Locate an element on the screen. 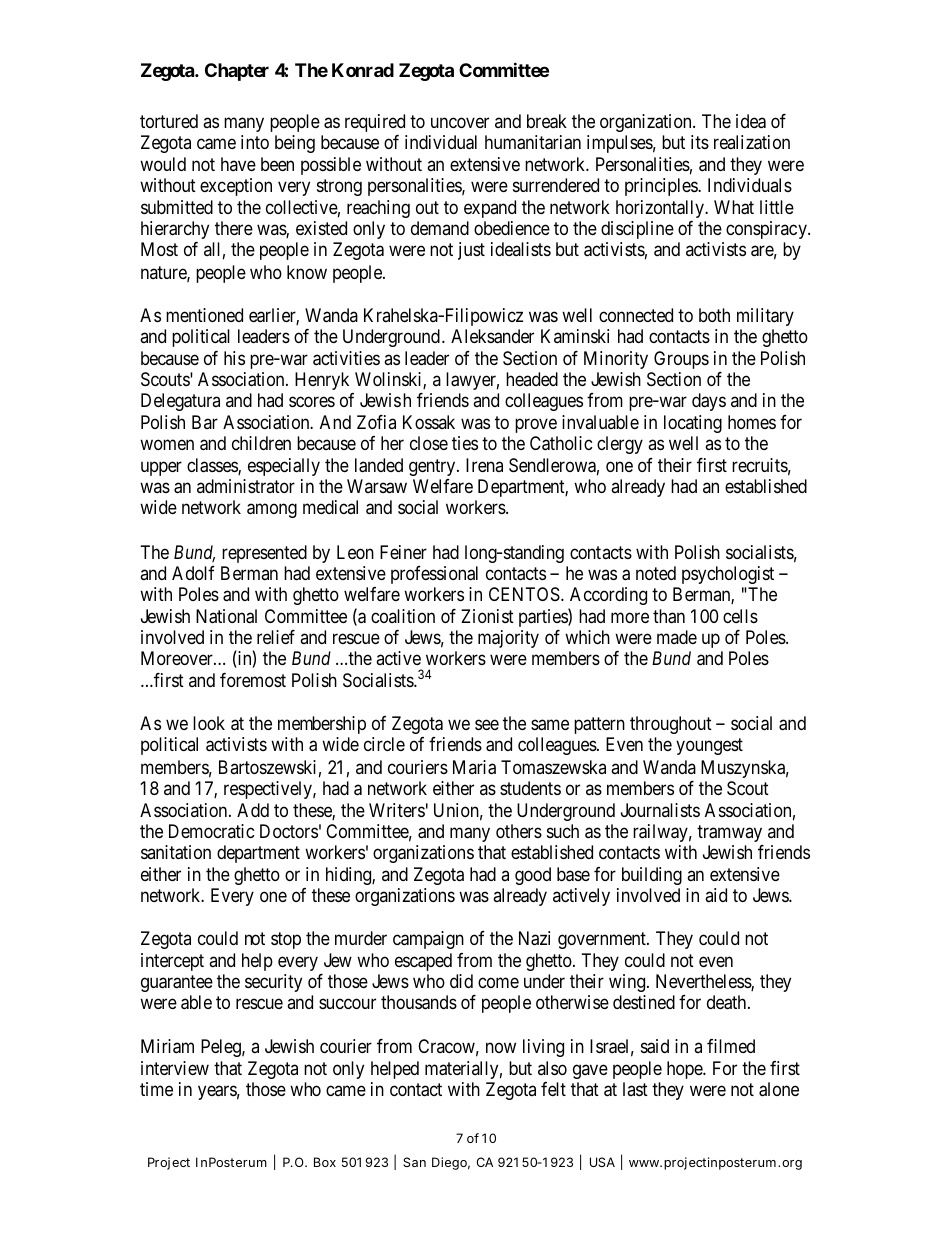 This screenshot has width=952, height=1233. Democratic is located at coordinates (212, 831).
